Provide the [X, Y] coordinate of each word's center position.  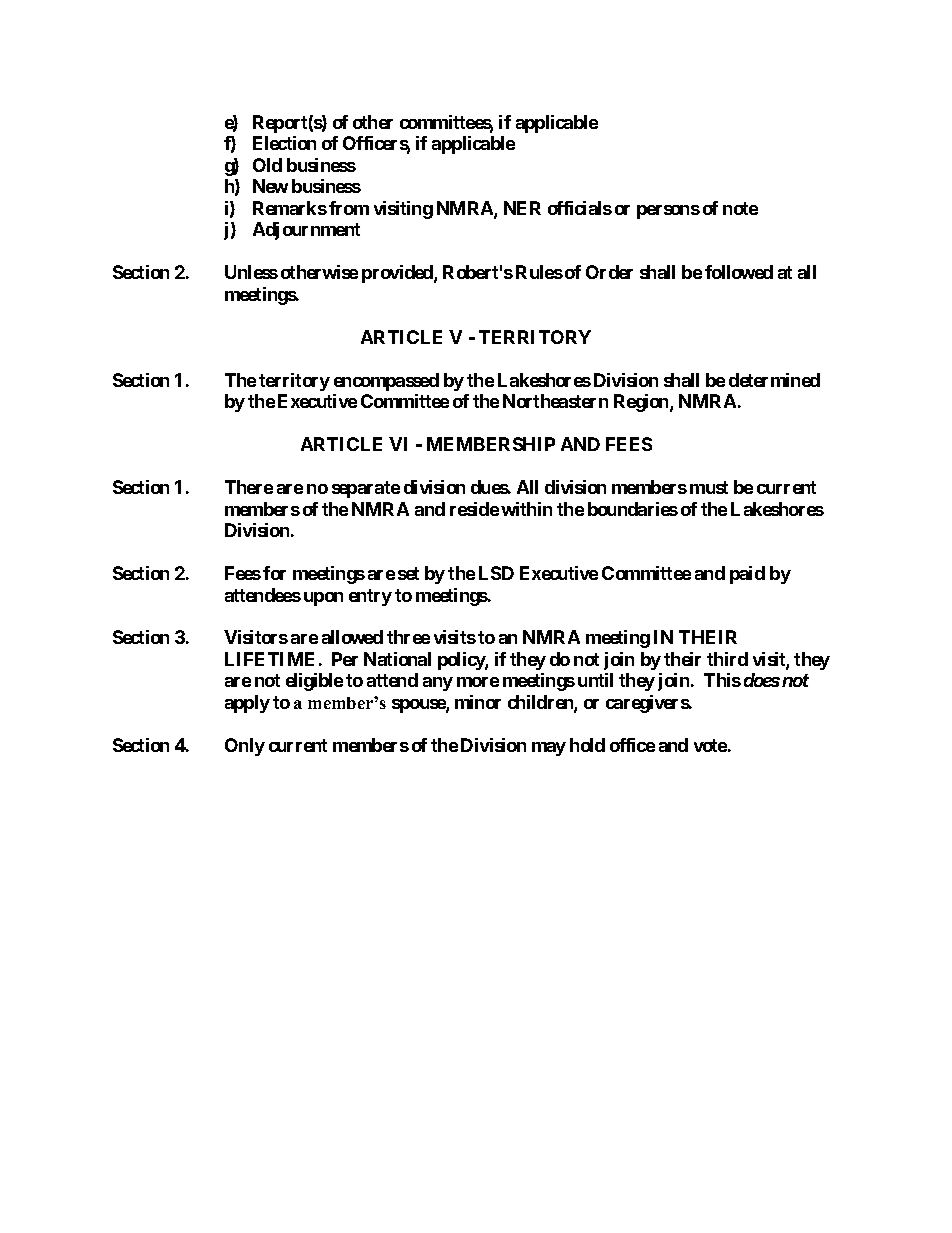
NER [522, 208]
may [549, 749]
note [740, 208]
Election [284, 143]
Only [245, 747]
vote [710, 745]
